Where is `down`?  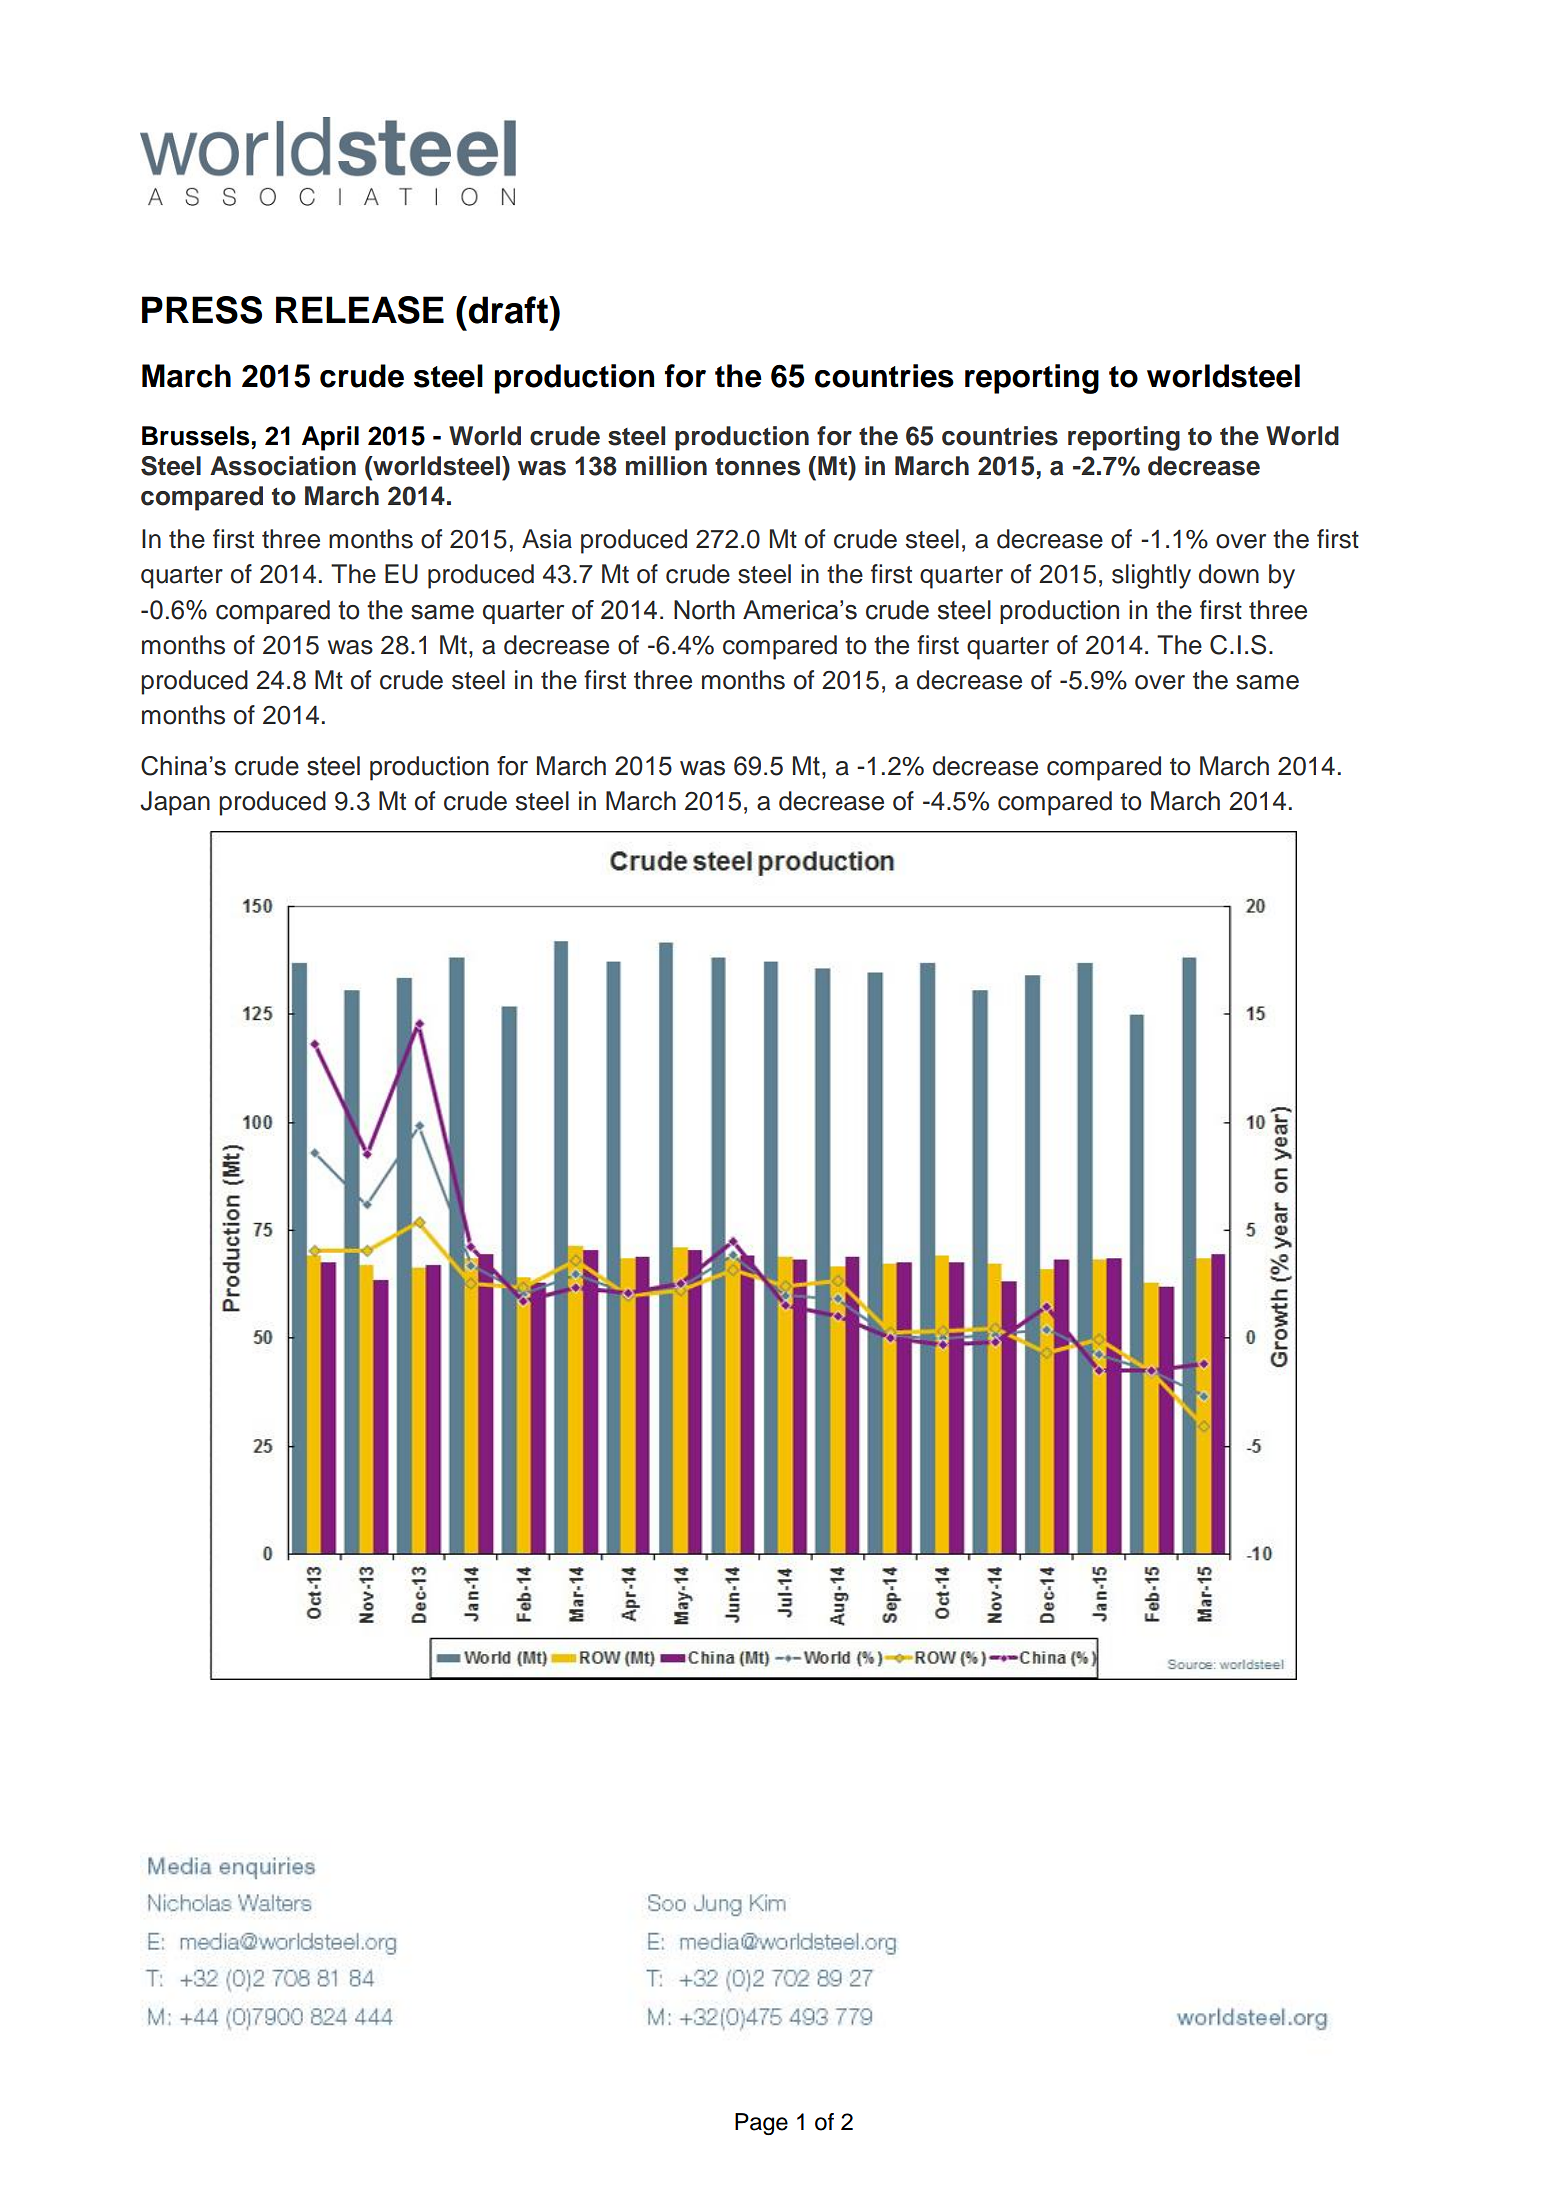
down is located at coordinates (1229, 574).
